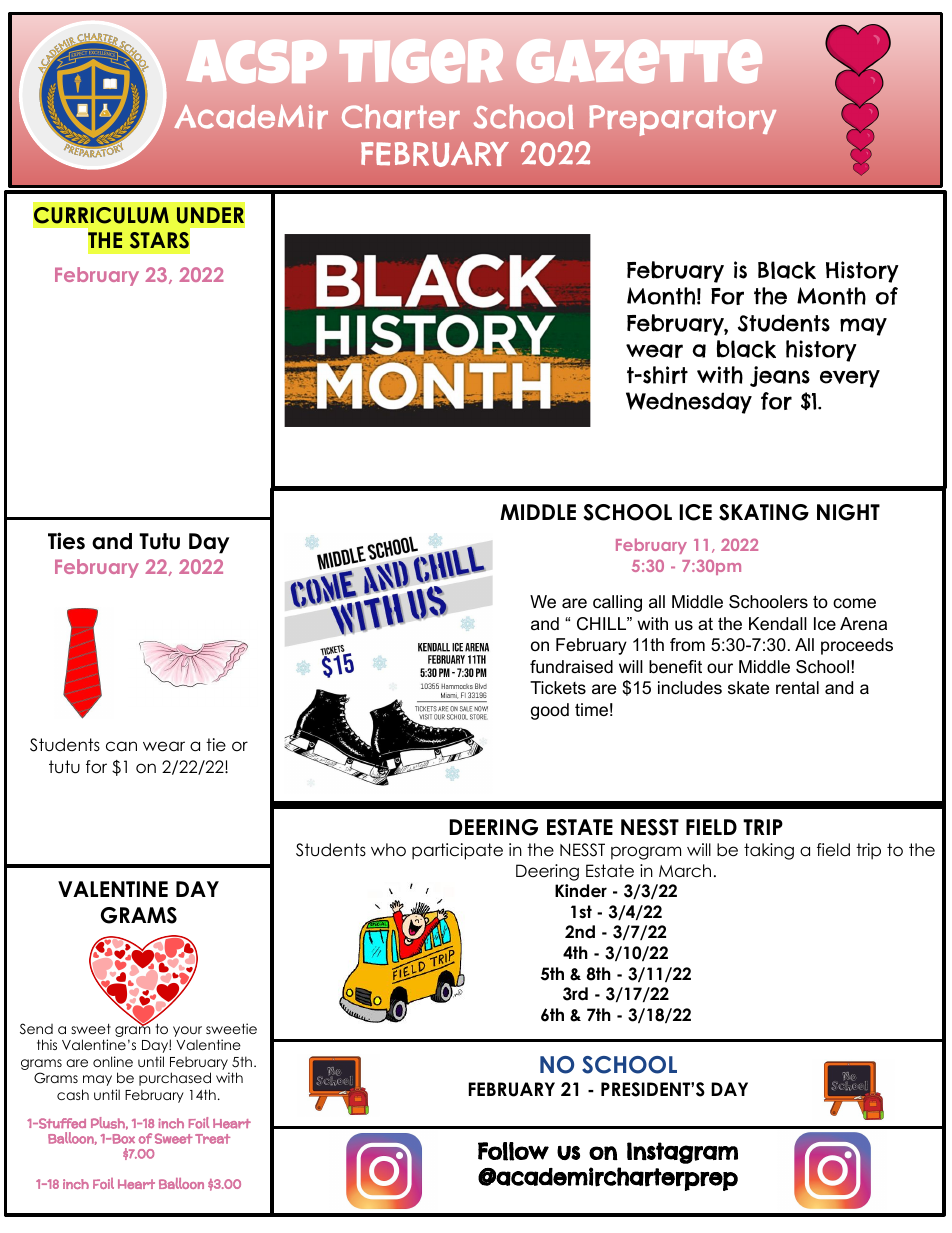 The height and width of the screenshot is (1233, 952). What do you see at coordinates (421, 61) in the screenshot?
I see `Tiger` at bounding box center [421, 61].
